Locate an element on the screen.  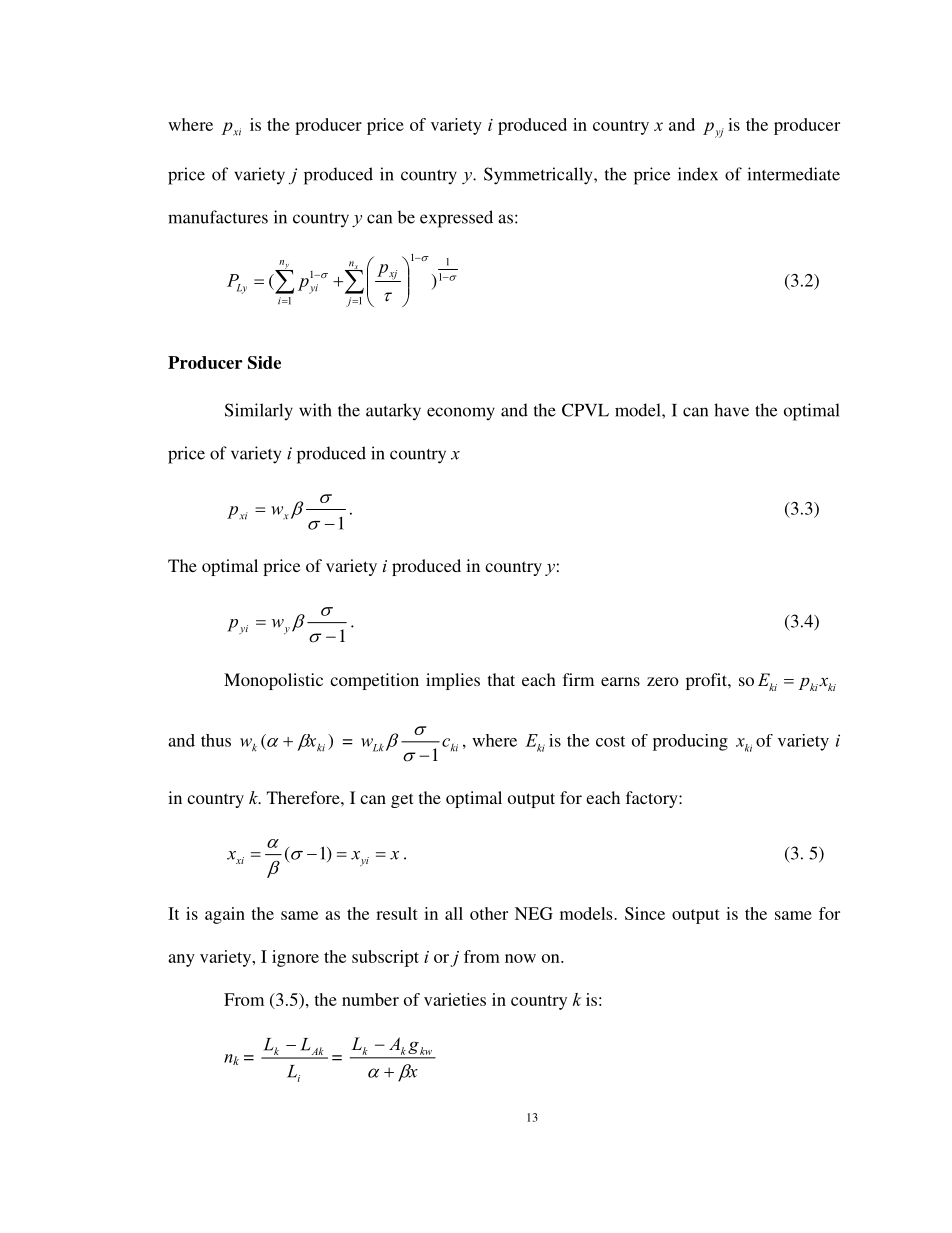
index is located at coordinates (698, 174).
